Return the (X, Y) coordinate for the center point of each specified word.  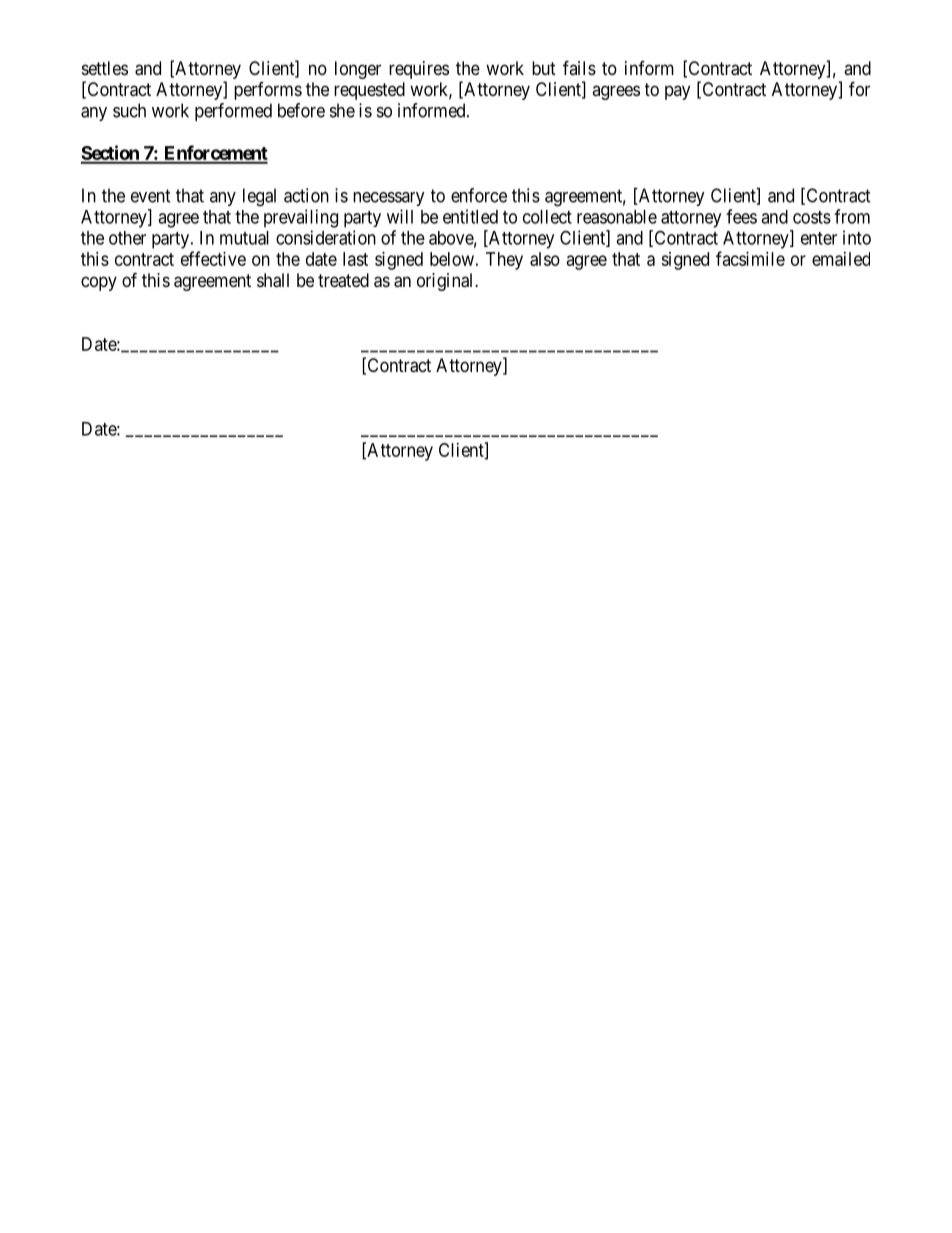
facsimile (750, 258)
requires (419, 70)
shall (273, 280)
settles (105, 68)
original (446, 282)
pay (677, 92)
